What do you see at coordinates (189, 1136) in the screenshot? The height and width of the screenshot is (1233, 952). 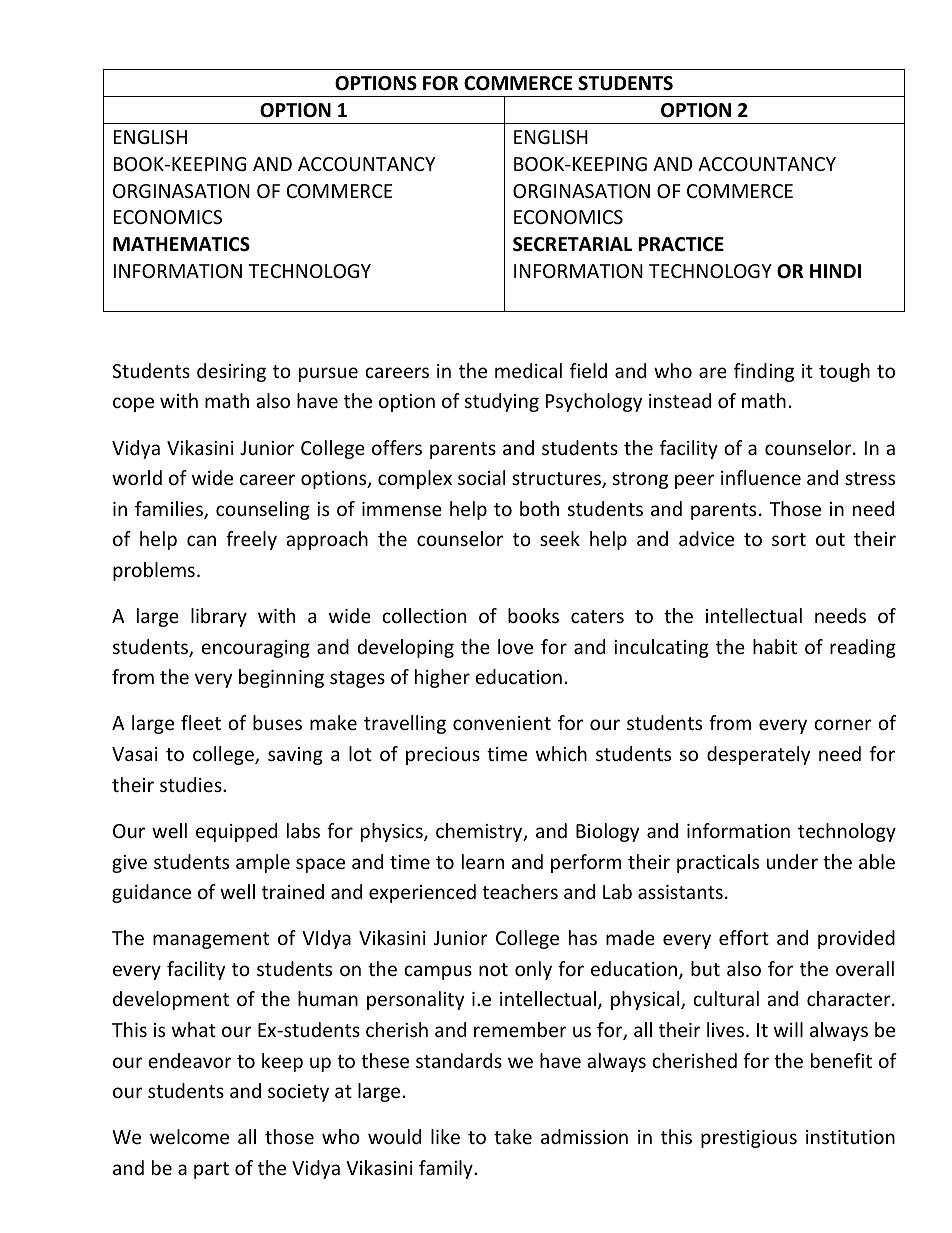 I see `welcome` at bounding box center [189, 1136].
